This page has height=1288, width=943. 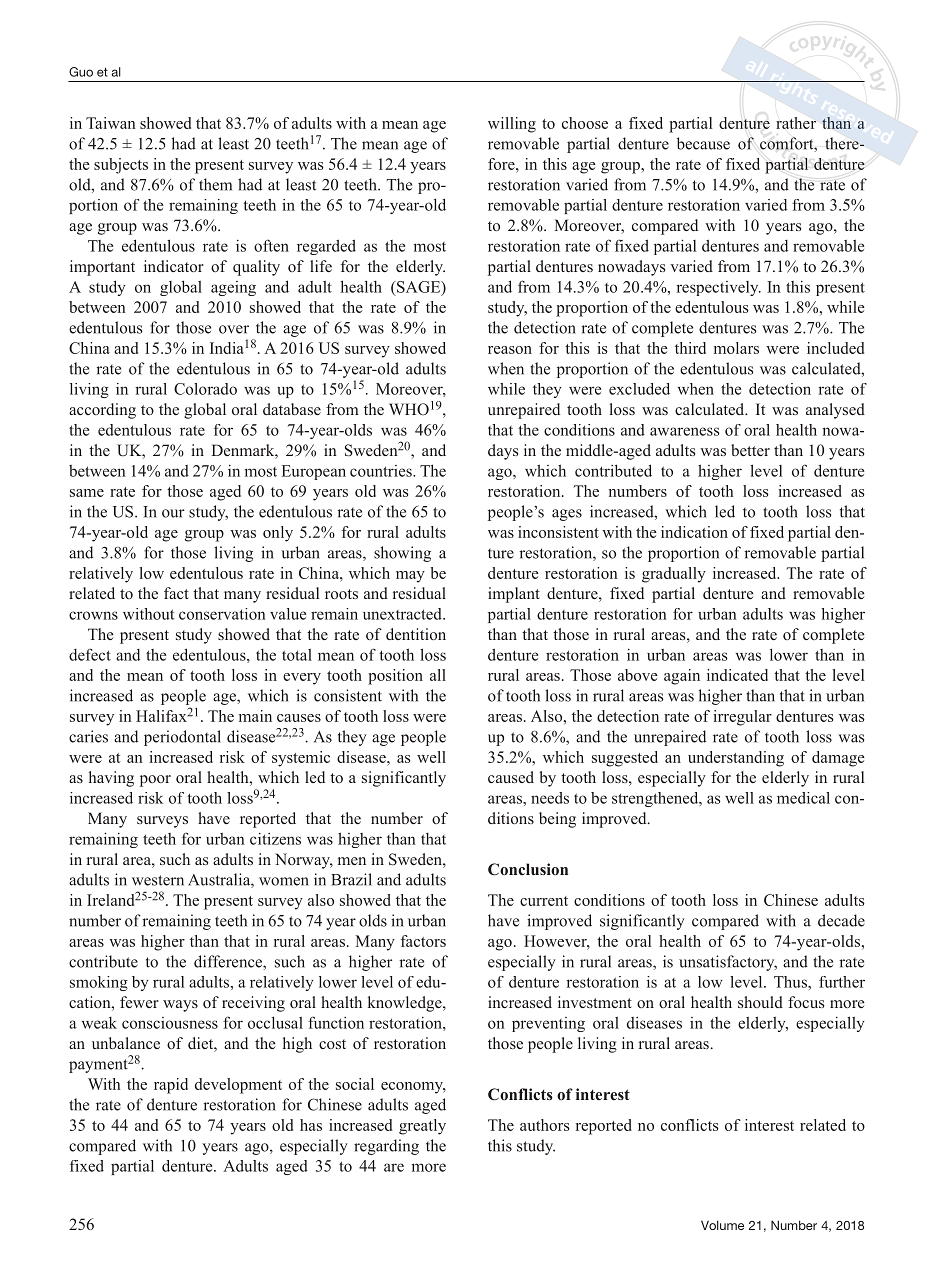 I want to click on indicated, so click(x=737, y=675).
